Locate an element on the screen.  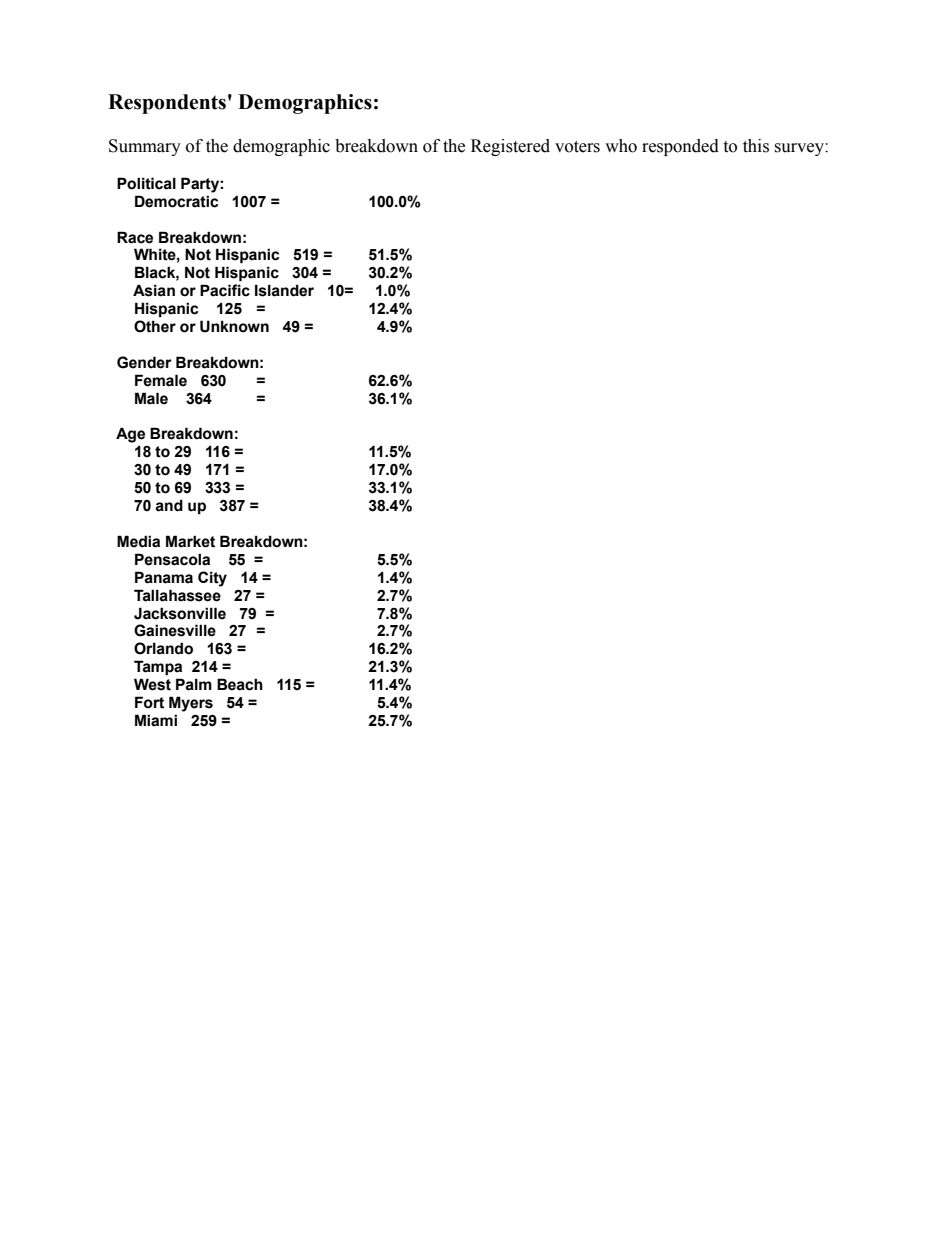
Age is located at coordinates (130, 435).
